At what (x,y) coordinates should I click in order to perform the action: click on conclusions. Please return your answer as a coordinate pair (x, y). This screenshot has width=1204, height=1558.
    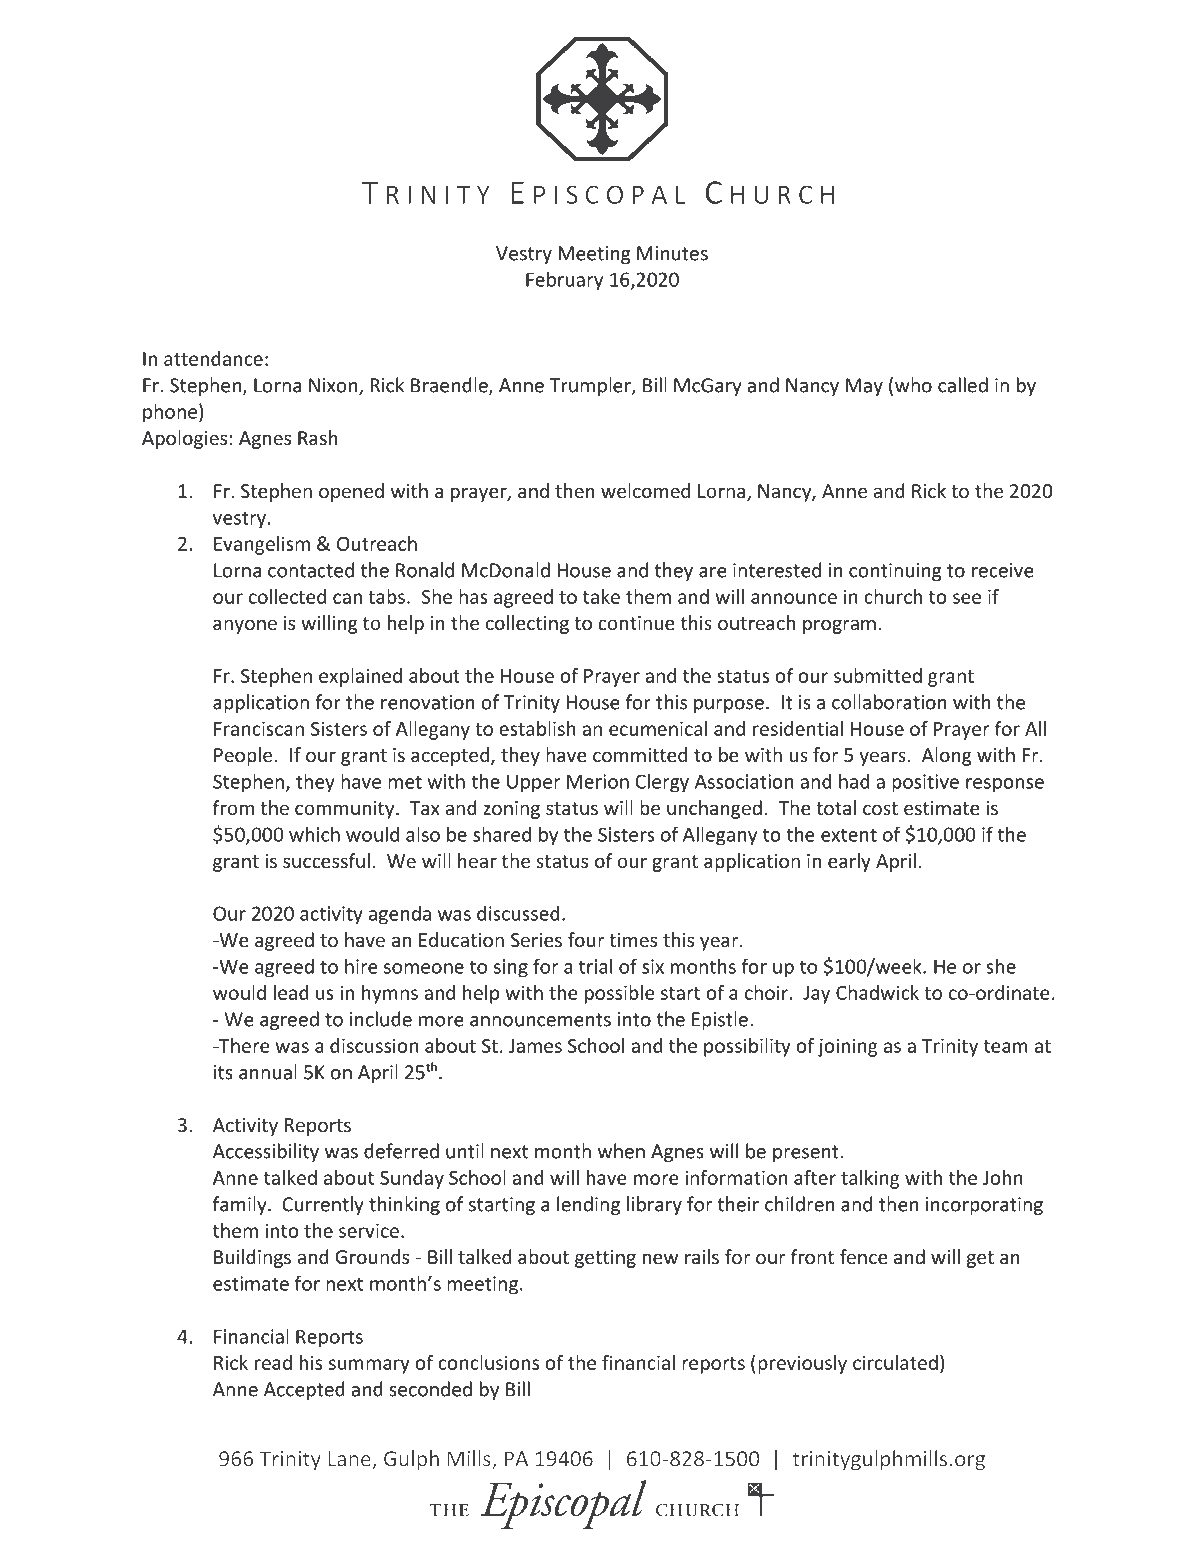
    Looking at the image, I should click on (488, 1362).
